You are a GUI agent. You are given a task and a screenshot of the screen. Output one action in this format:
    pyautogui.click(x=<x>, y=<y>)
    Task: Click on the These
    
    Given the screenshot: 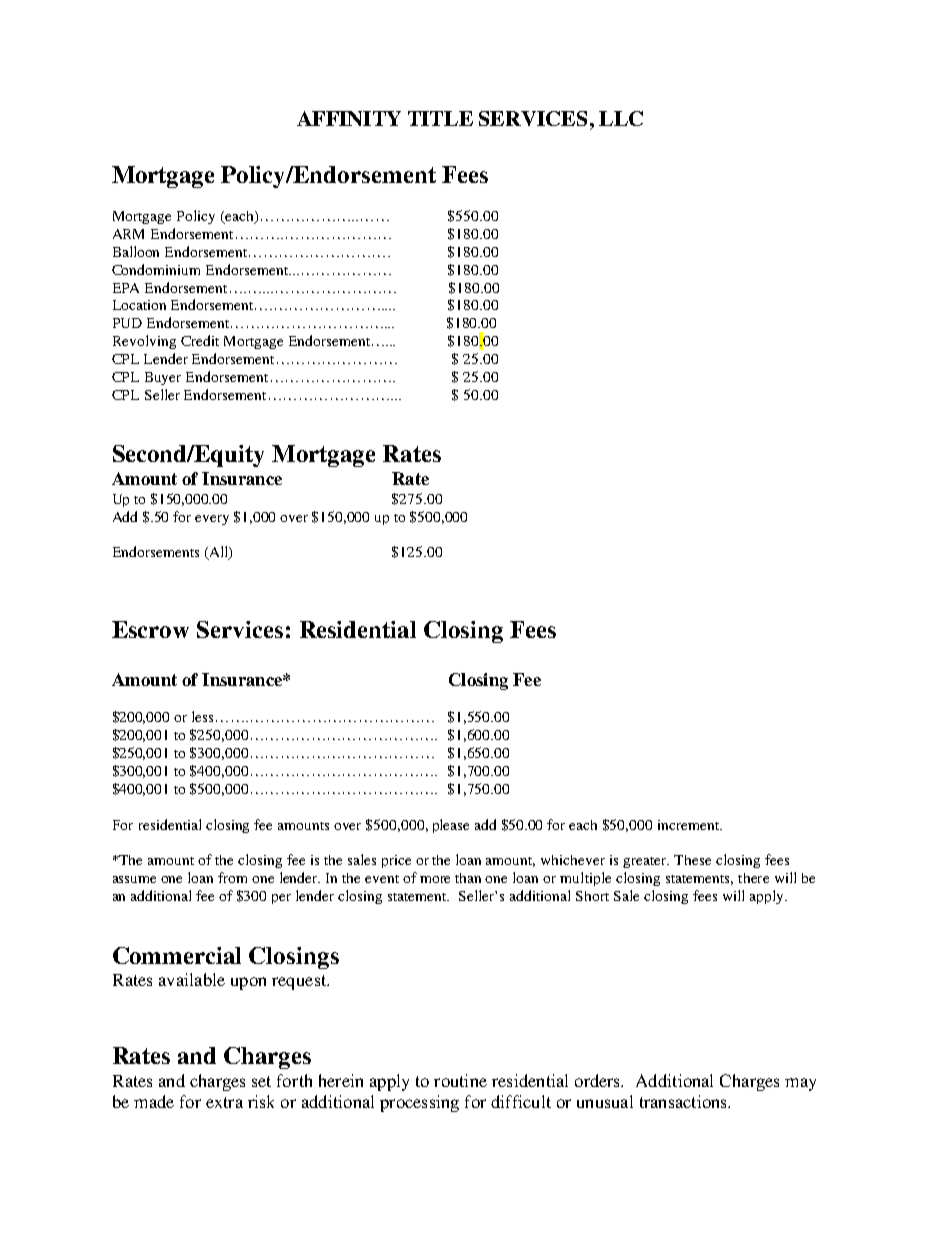 What is the action you would take?
    pyautogui.click(x=692, y=860)
